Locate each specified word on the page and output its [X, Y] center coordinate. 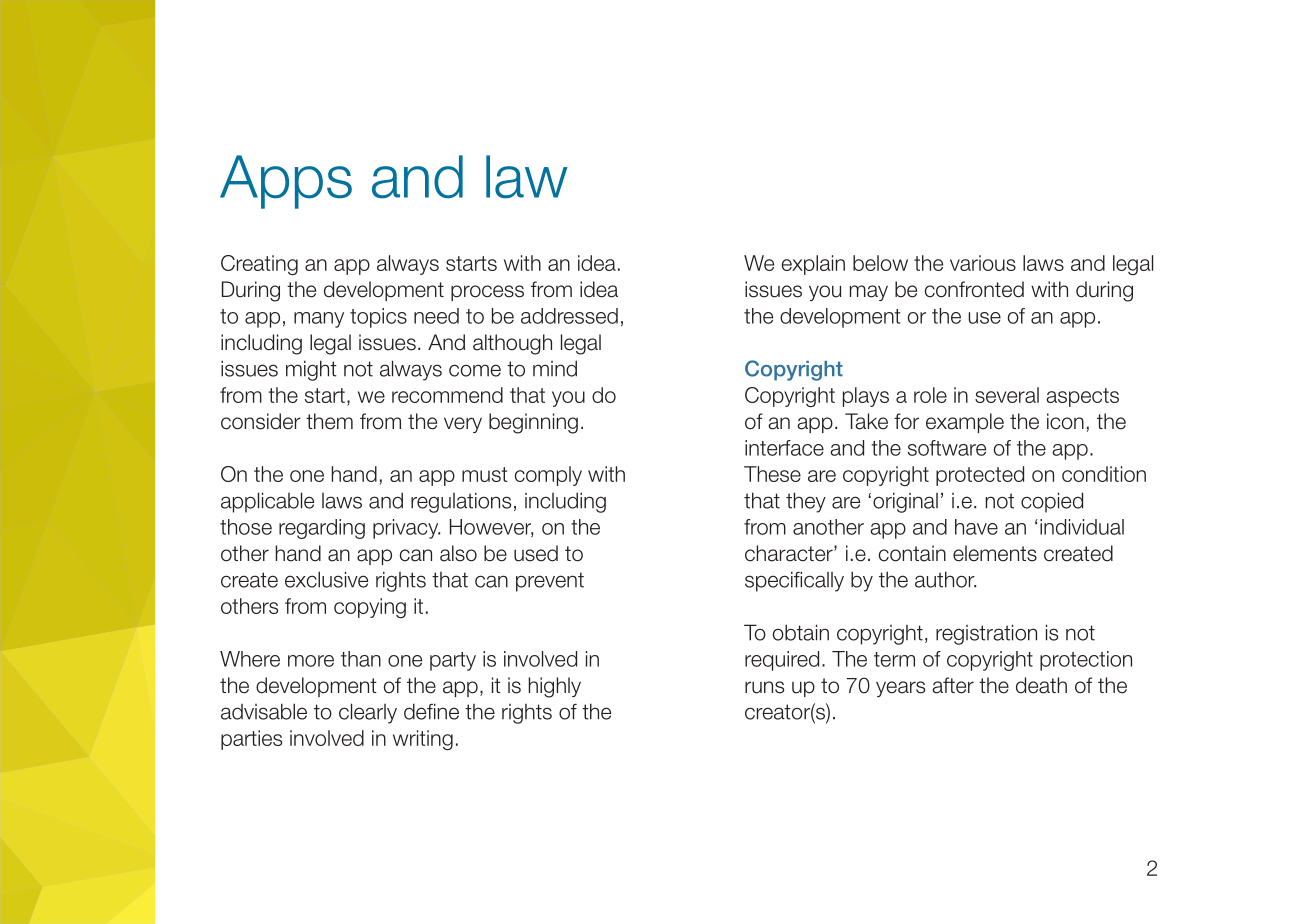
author [945, 579]
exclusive [326, 579]
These [772, 474]
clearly [368, 713]
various [983, 263]
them [329, 421]
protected [980, 476]
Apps [286, 182]
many [319, 320]
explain [813, 265]
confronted [974, 289]
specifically [794, 581]
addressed [569, 316]
